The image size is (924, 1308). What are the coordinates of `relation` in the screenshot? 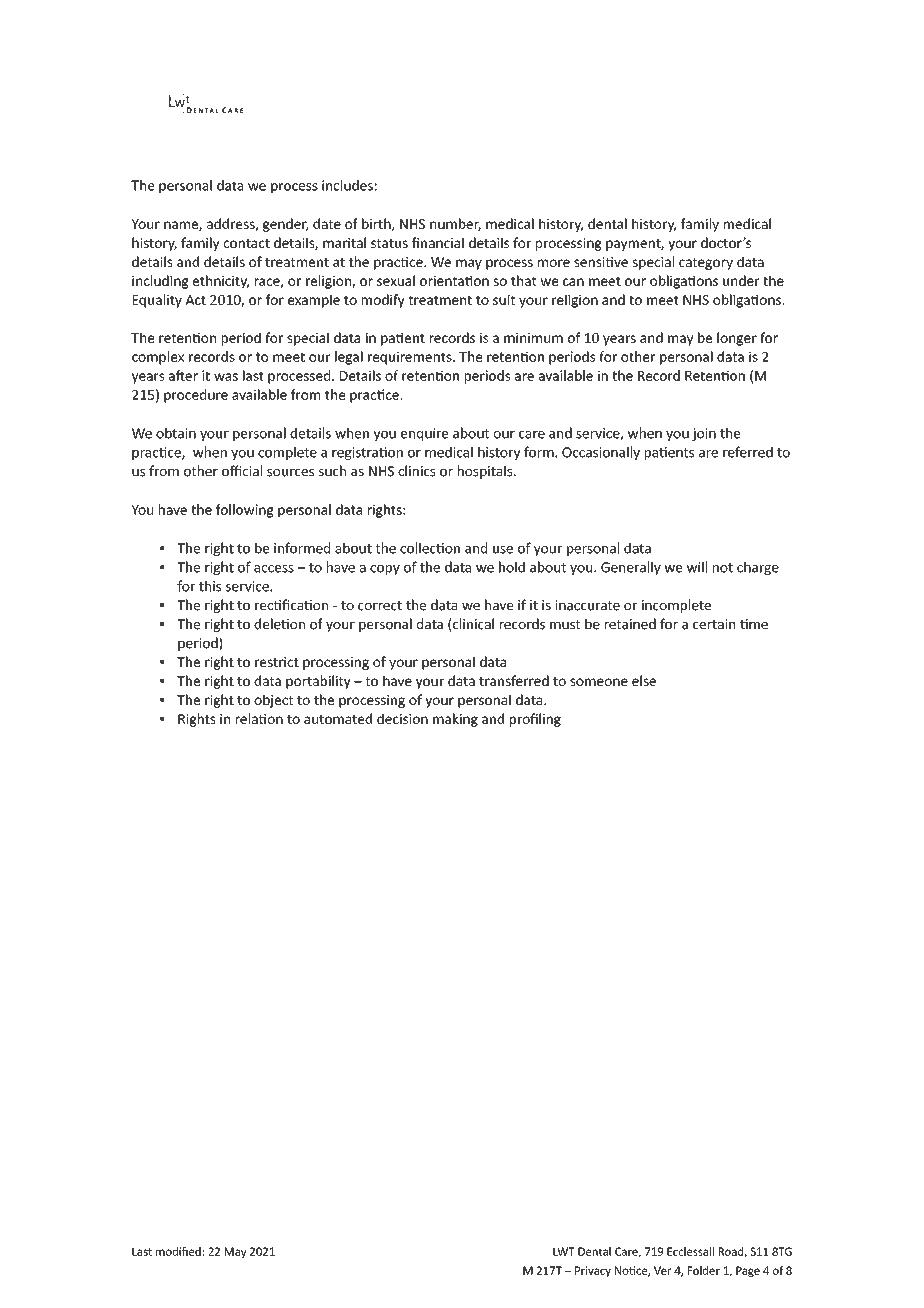 It's located at (259, 718).
